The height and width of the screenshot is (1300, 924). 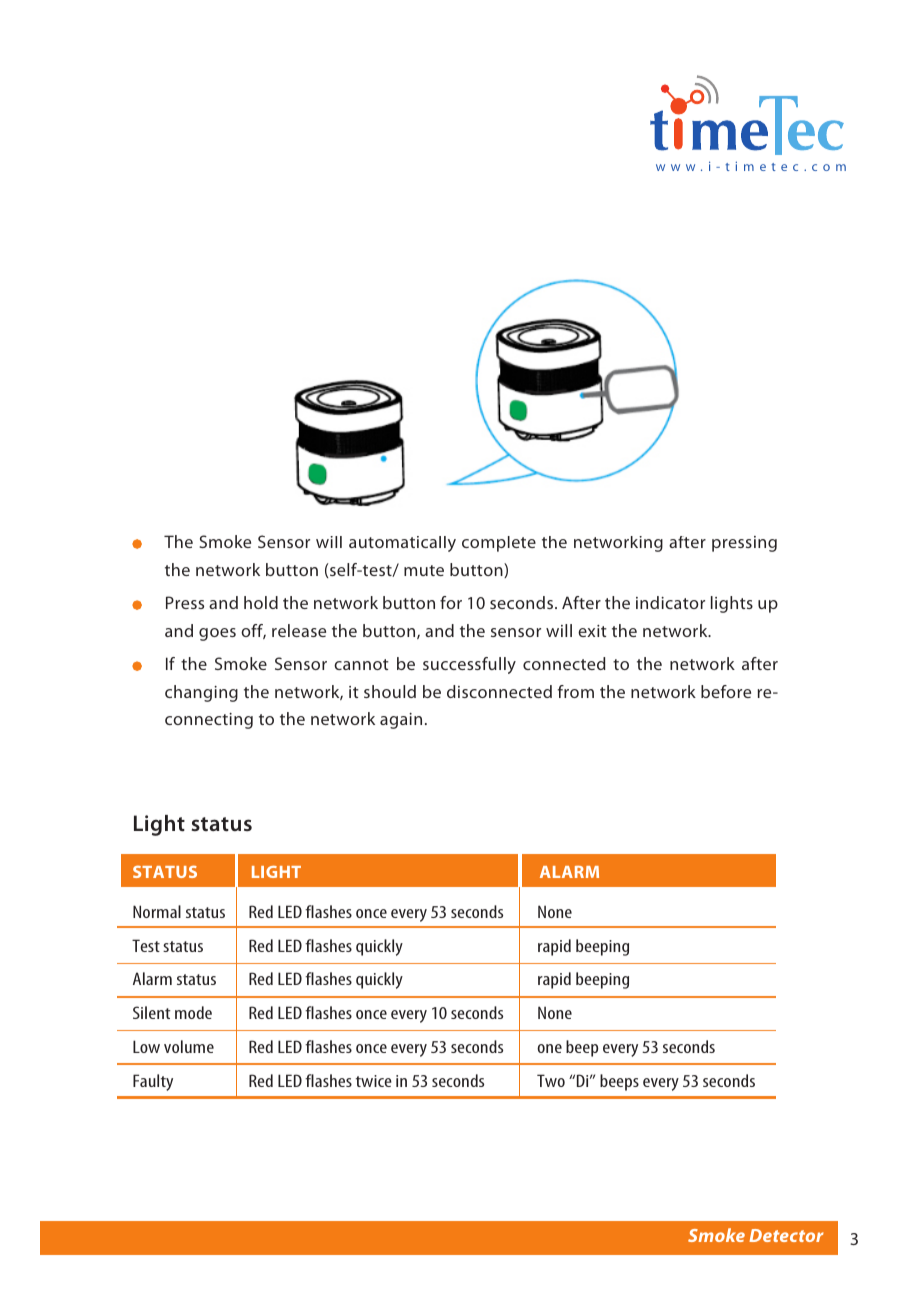 What do you see at coordinates (374, 1081) in the screenshot?
I see `twice` at bounding box center [374, 1081].
